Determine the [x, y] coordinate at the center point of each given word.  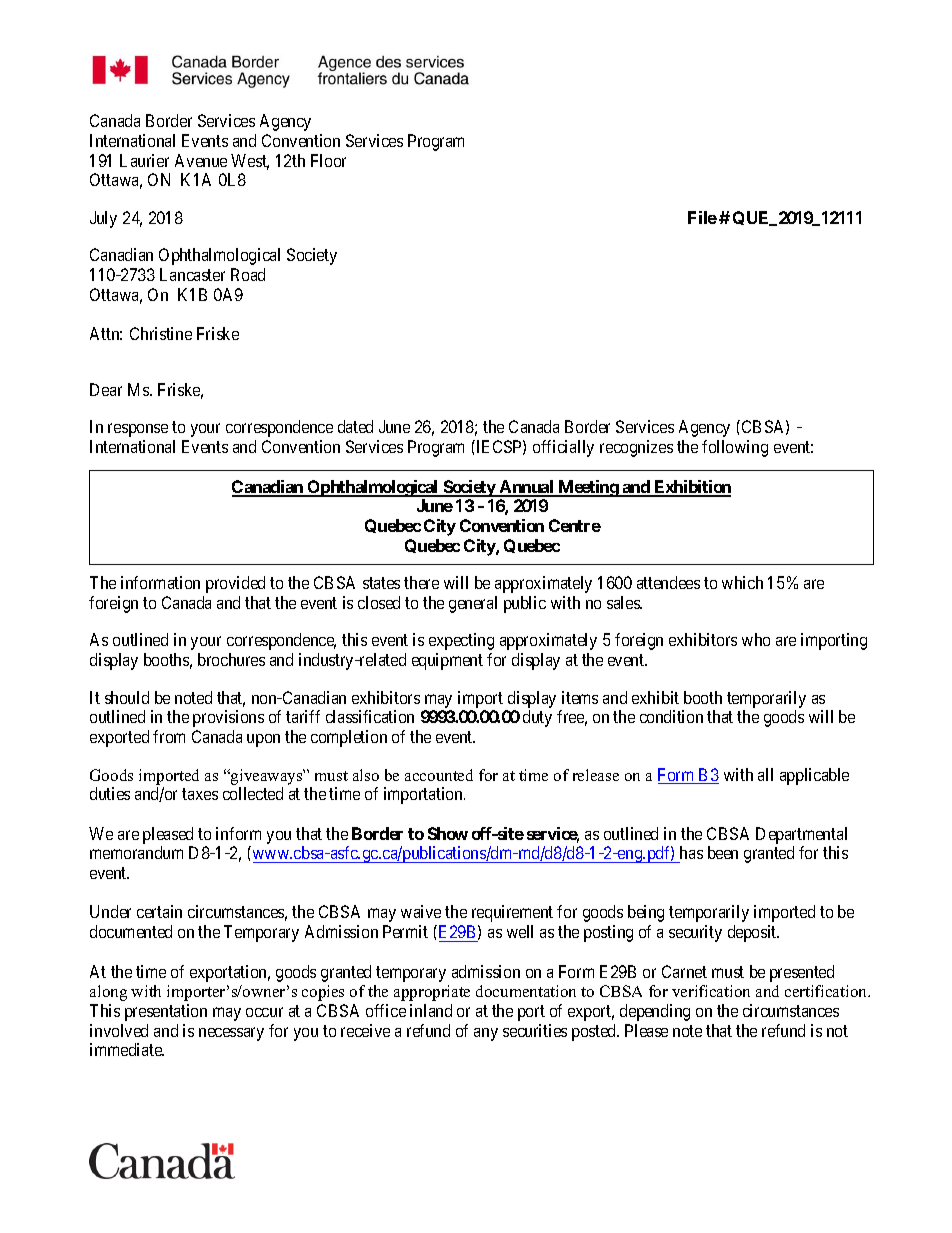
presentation [166, 1012]
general [473, 604]
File [702, 217]
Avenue [201, 160]
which [742, 582]
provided [235, 584]
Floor [328, 160]
